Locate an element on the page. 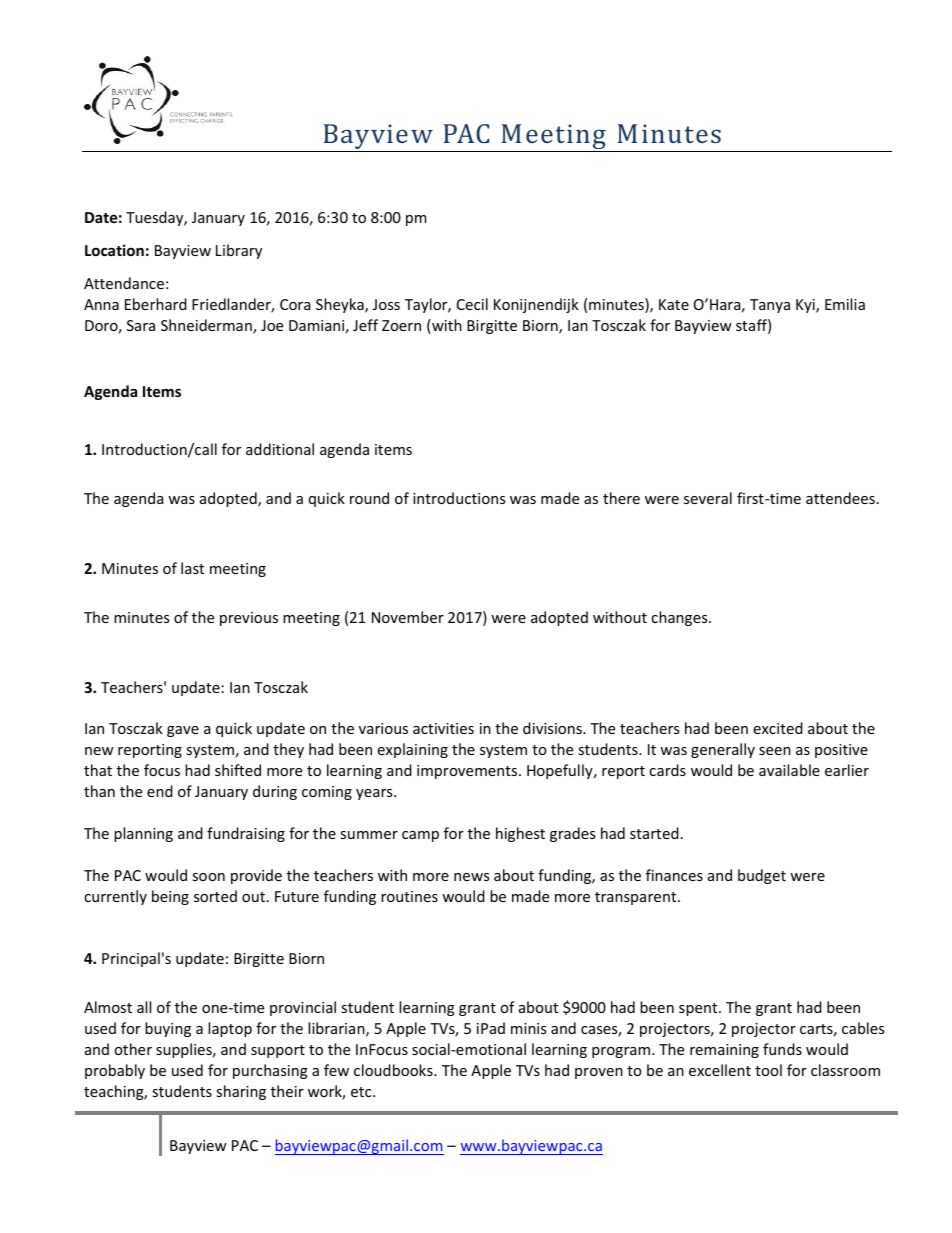  Cecil is located at coordinates (472, 304).
